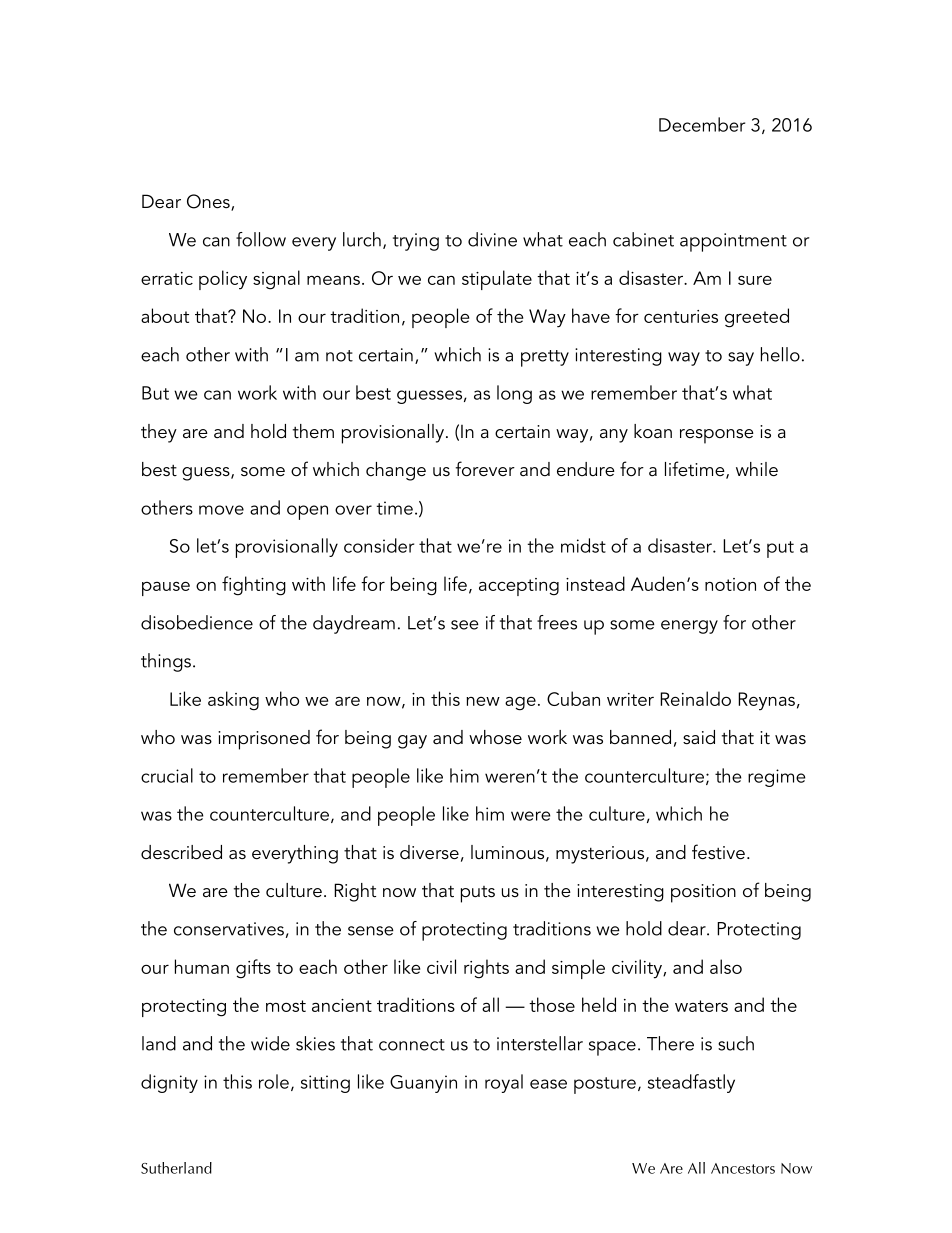 This image has height=1233, width=952. Describe the element at coordinates (165, 315) in the image. I see `about` at that location.
